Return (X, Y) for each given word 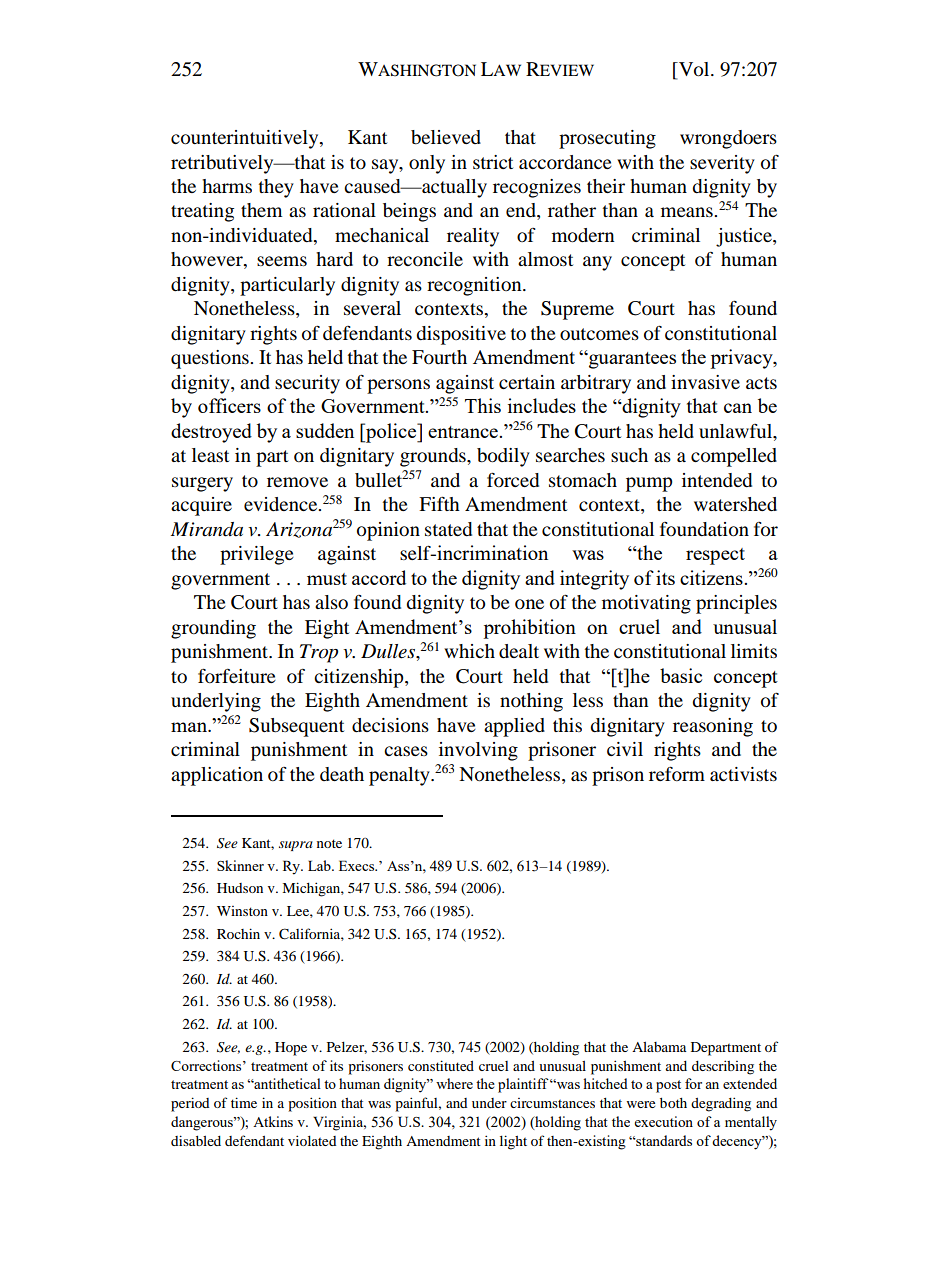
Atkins (273, 1121)
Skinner (240, 865)
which (469, 651)
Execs (358, 865)
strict (493, 162)
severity (722, 164)
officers (229, 405)
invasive (705, 382)
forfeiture (237, 675)
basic (681, 675)
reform (677, 773)
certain (527, 382)
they (276, 188)
